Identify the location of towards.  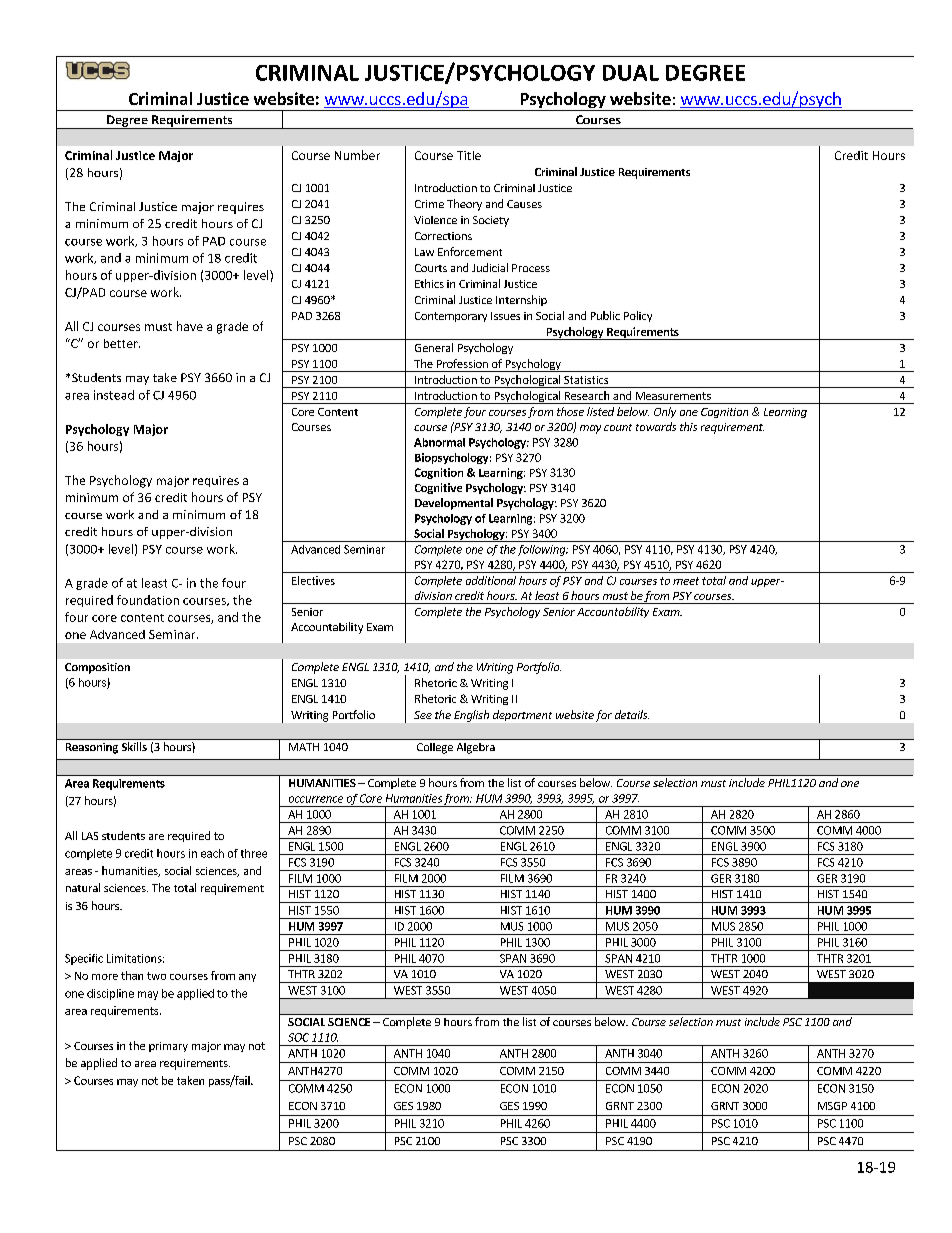
(656, 426).
